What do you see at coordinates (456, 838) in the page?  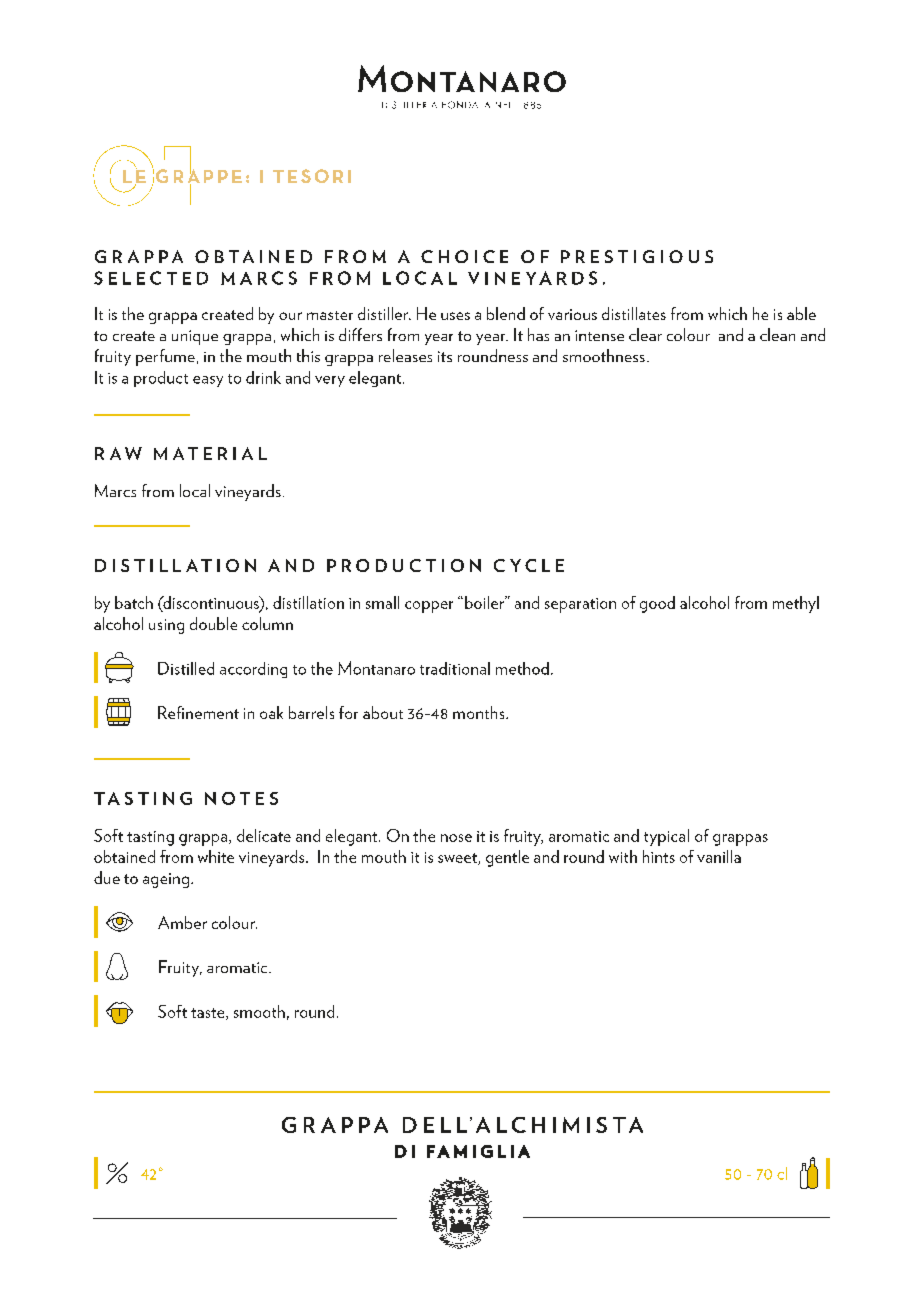 I see `nose` at bounding box center [456, 838].
